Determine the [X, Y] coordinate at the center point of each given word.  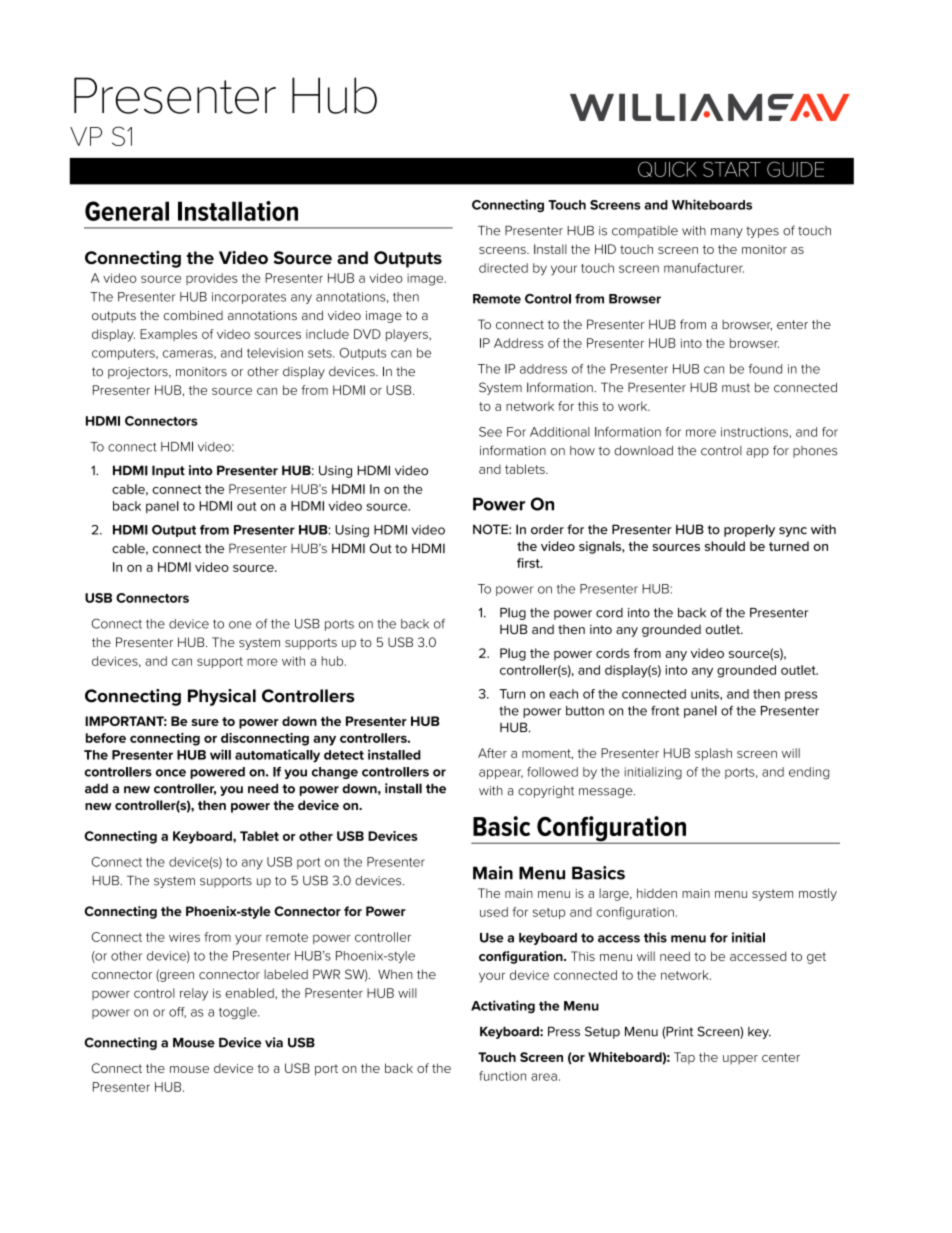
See [490, 432]
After [492, 753]
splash [713, 754]
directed [503, 268]
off [177, 1012]
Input [168, 471]
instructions [754, 432]
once [171, 773]
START [732, 169]
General [127, 211]
